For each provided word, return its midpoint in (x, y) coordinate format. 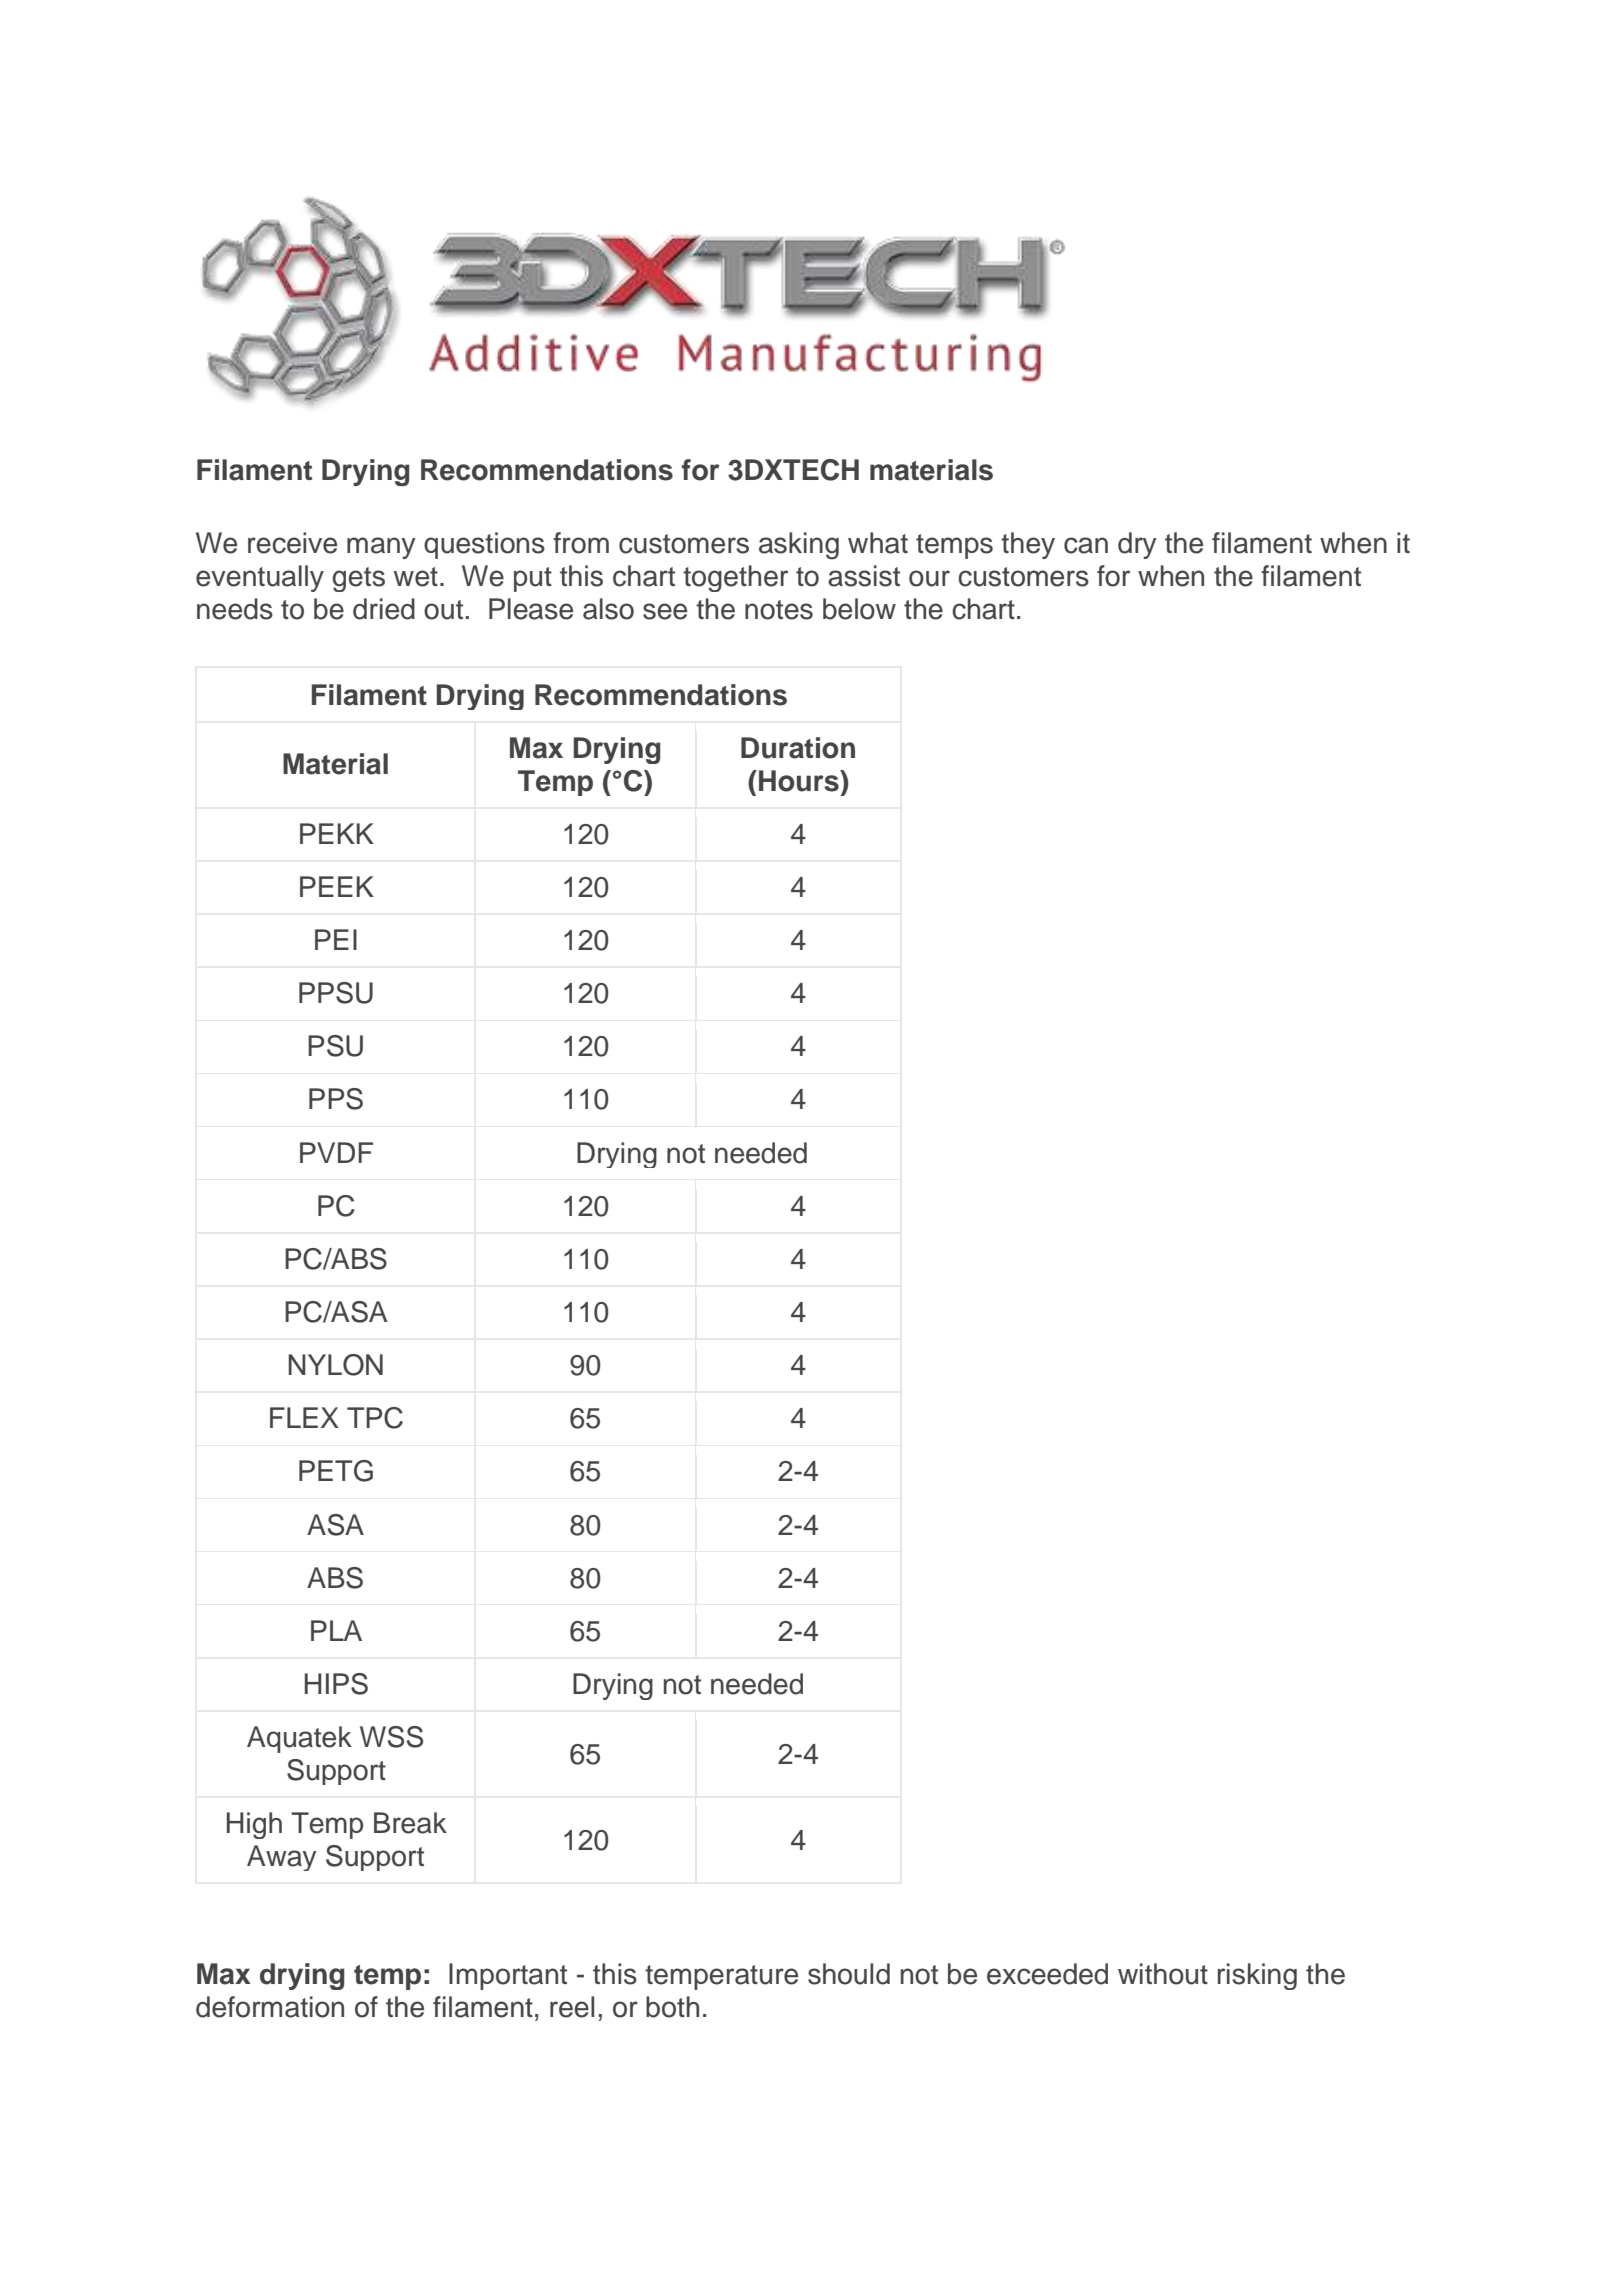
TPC (375, 1418)
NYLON (336, 1365)
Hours (800, 781)
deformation (270, 2007)
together (735, 578)
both (672, 2007)
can (1086, 545)
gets (358, 579)
